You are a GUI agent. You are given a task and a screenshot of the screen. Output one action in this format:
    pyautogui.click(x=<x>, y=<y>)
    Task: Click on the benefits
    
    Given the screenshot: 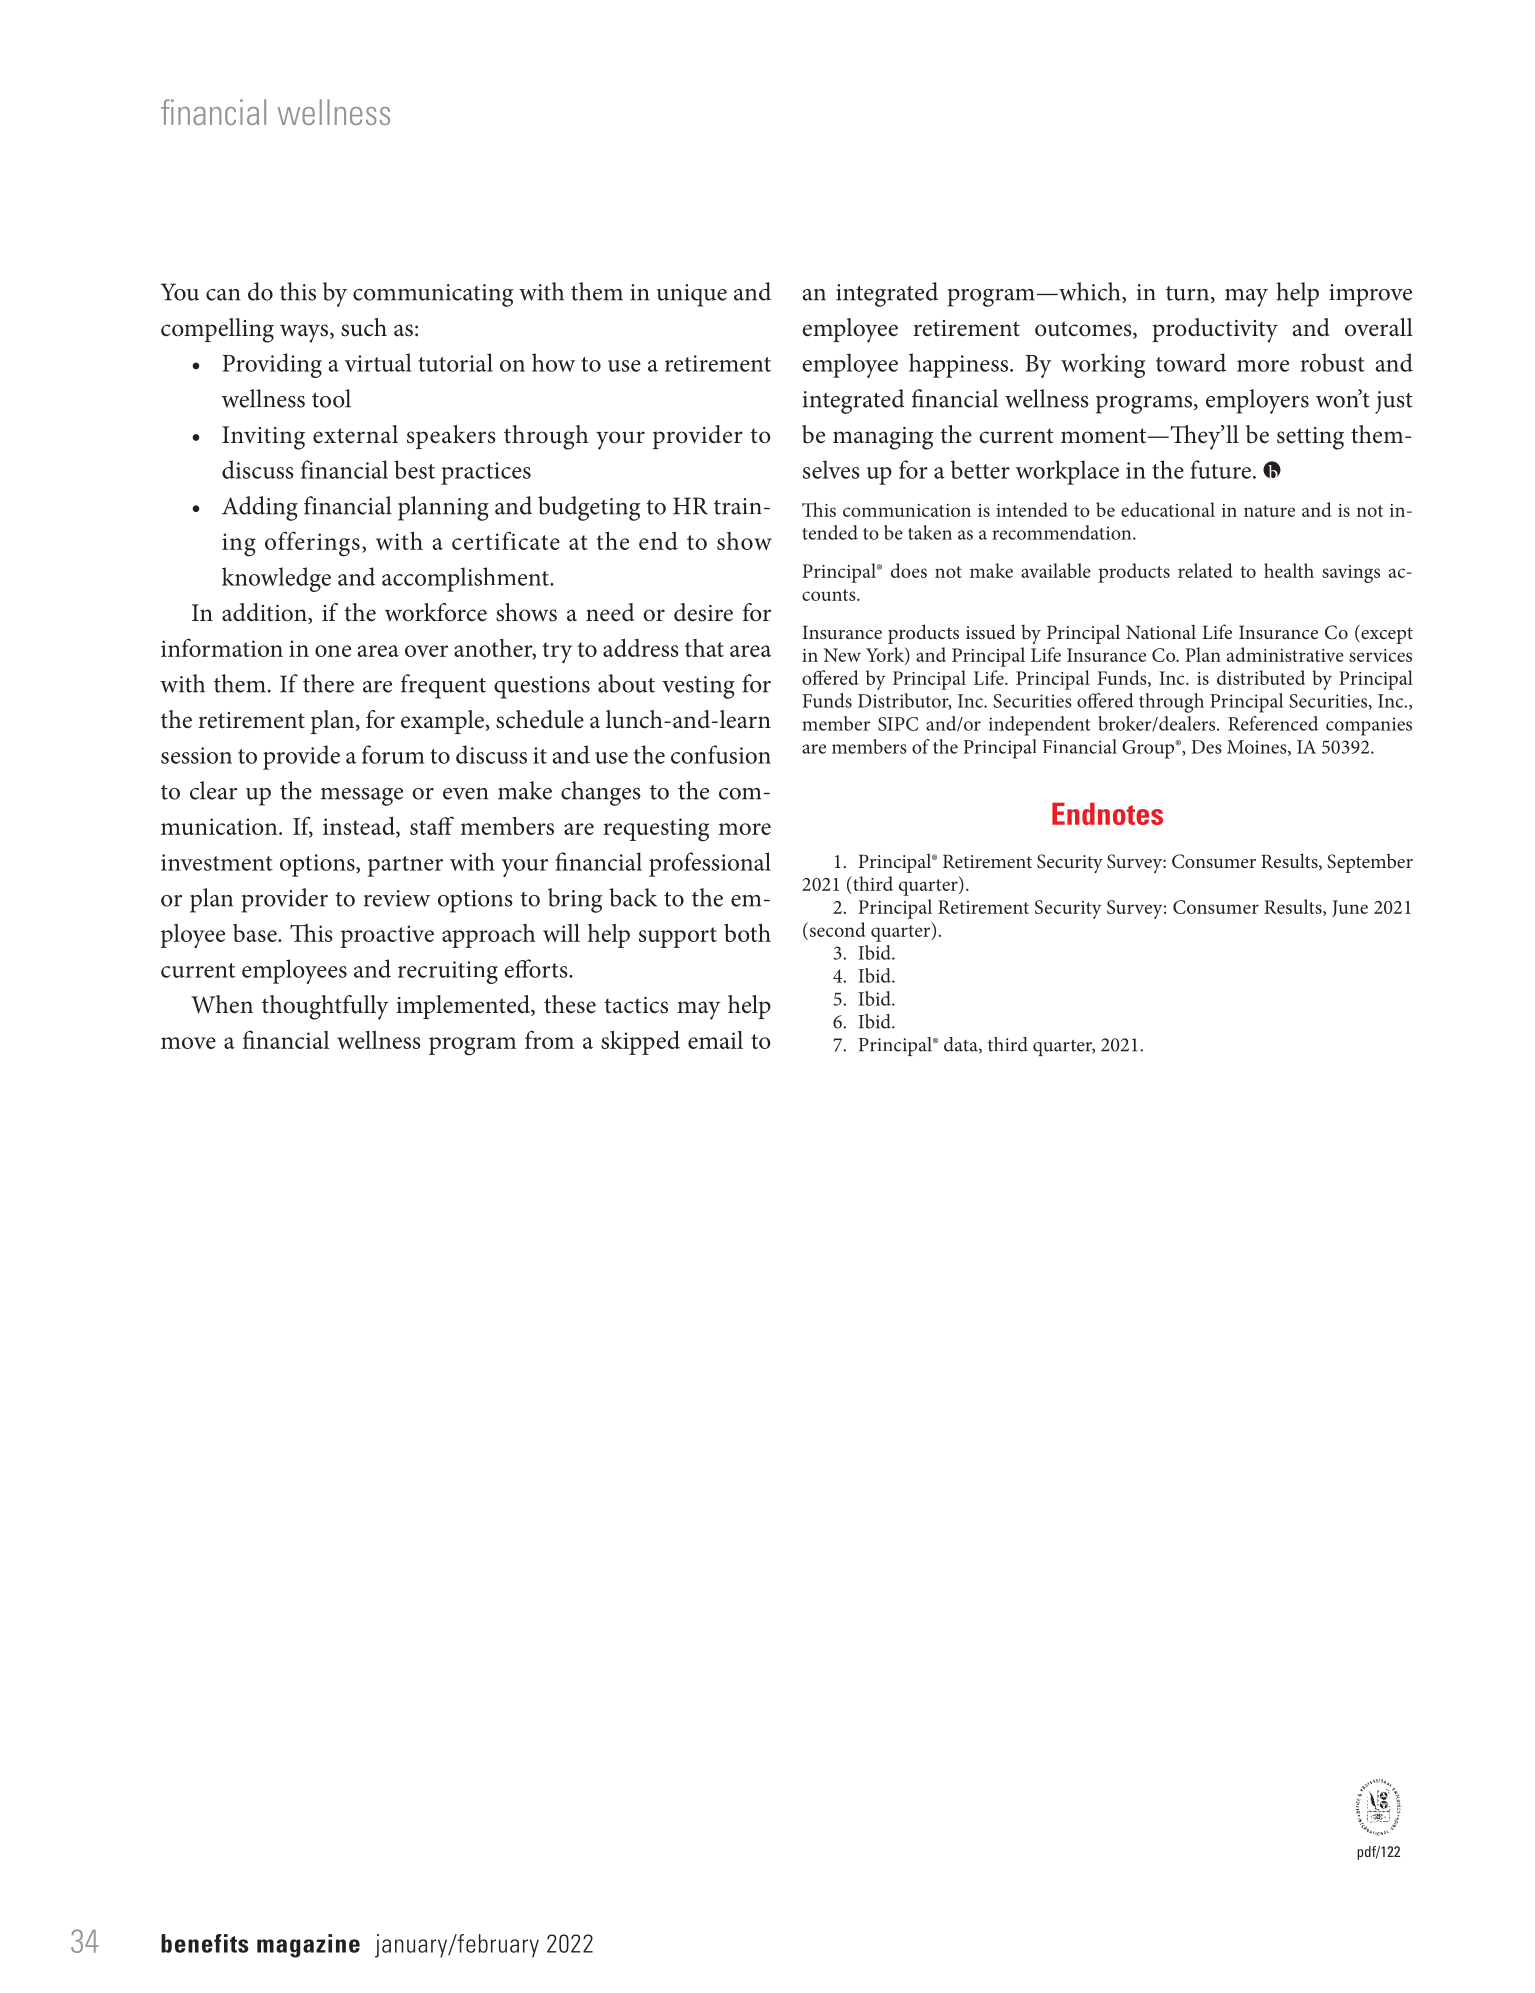 What is the action you would take?
    pyautogui.click(x=205, y=1943)
